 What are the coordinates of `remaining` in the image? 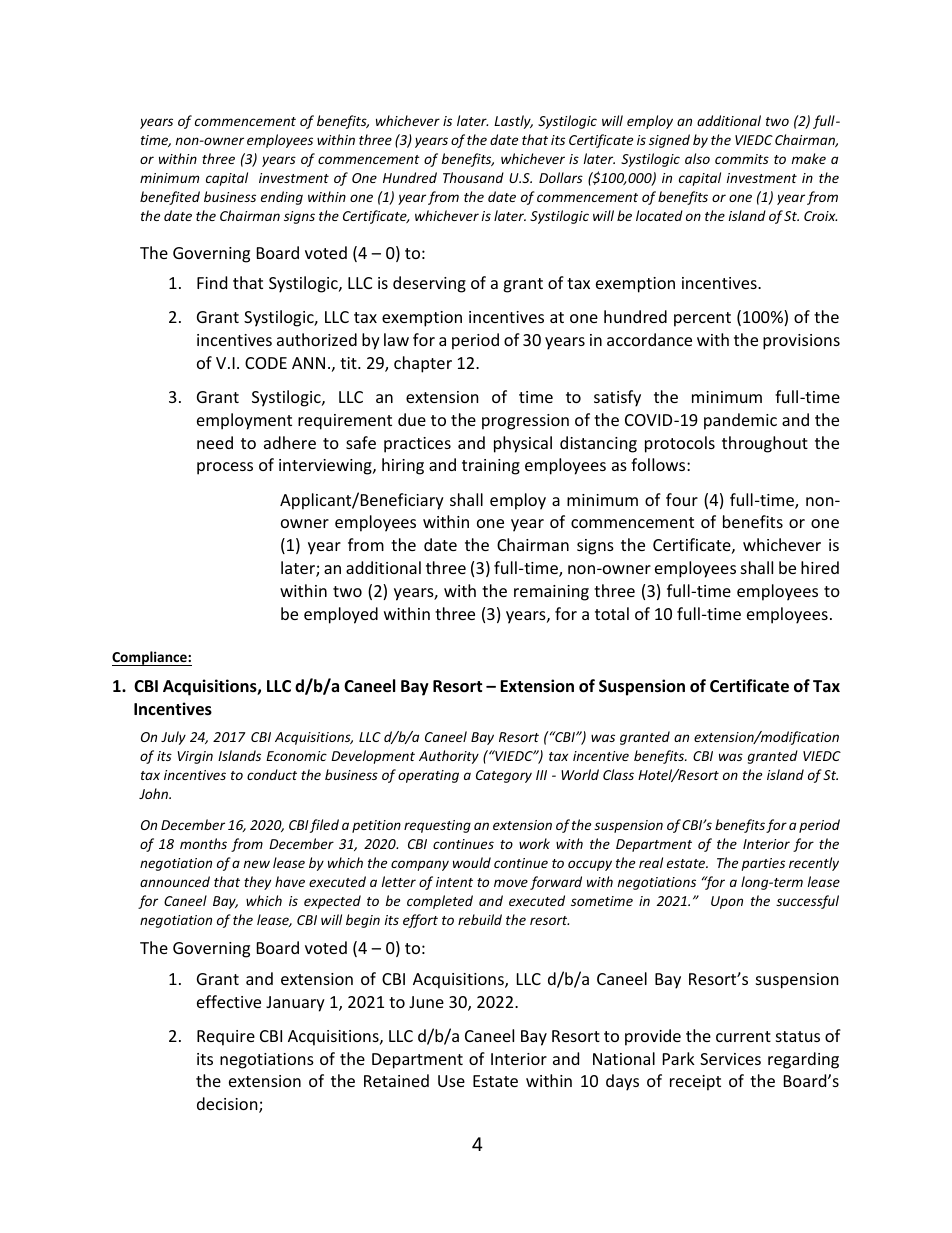 It's located at (551, 593).
